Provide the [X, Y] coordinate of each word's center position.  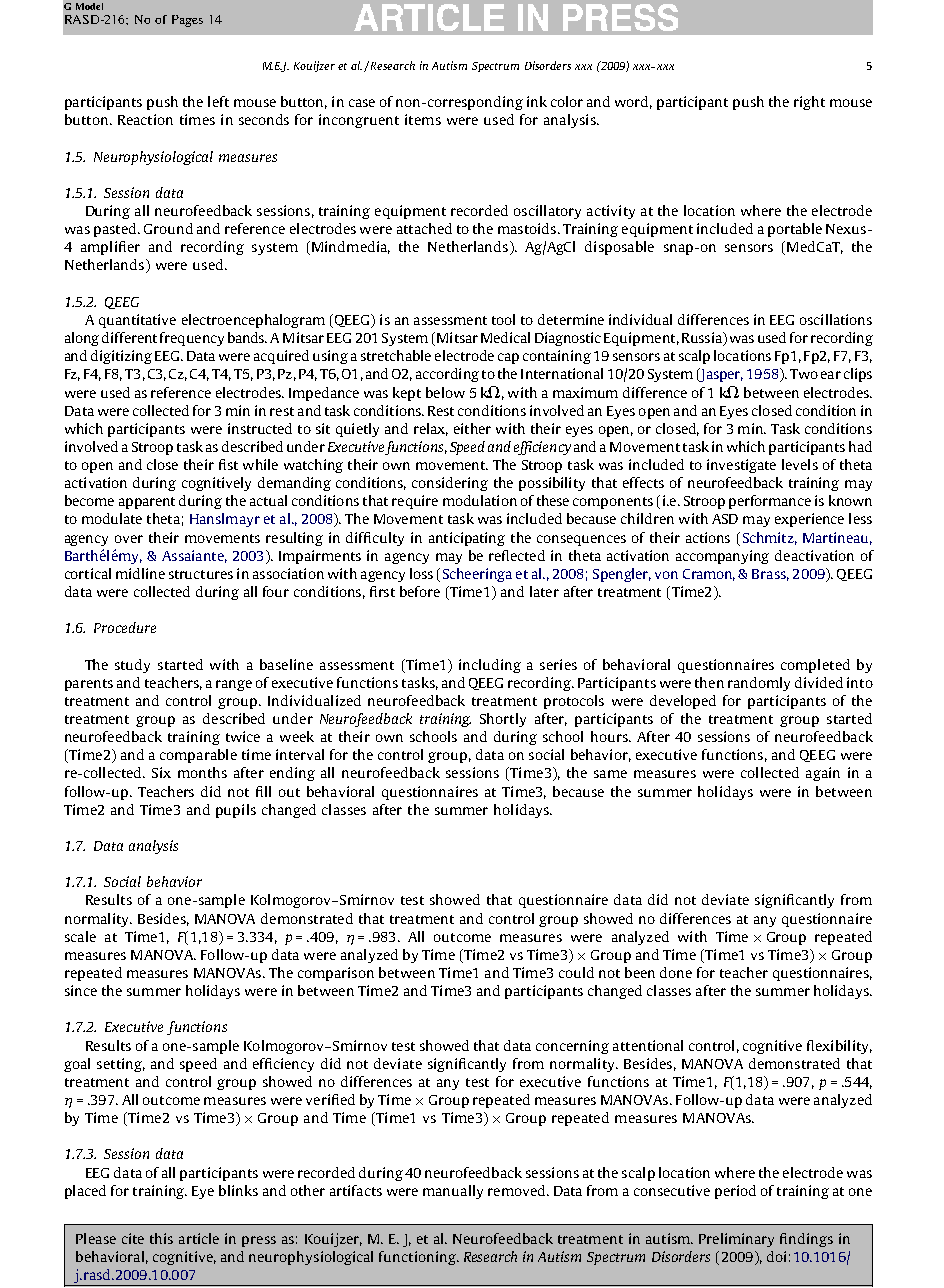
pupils [236, 811]
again [823, 774]
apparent [147, 503]
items [423, 119]
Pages [187, 21]
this [161, 1238]
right [809, 103]
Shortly [503, 720]
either [472, 428]
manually [453, 1192]
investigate [741, 466]
